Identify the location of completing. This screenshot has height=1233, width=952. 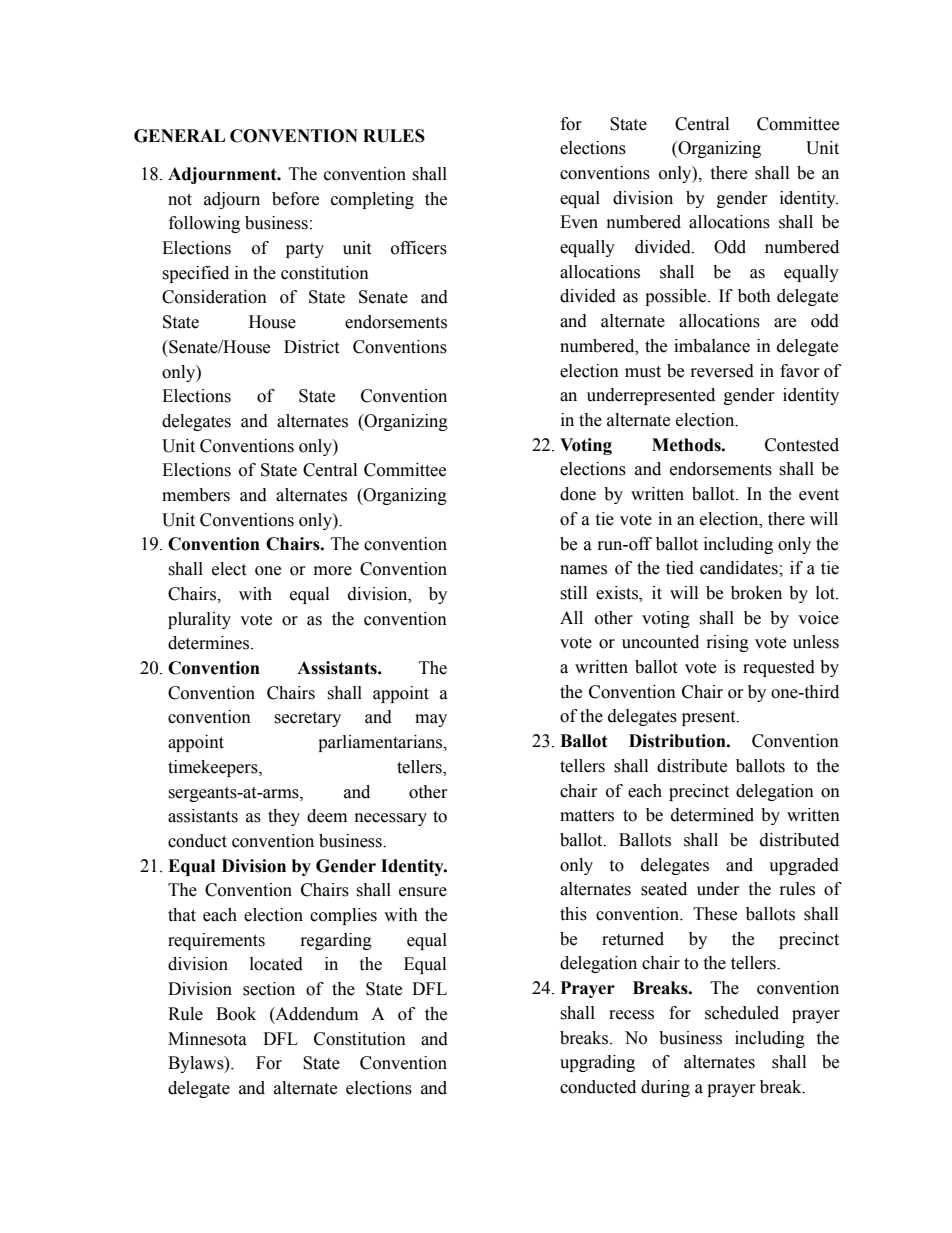
(372, 200).
